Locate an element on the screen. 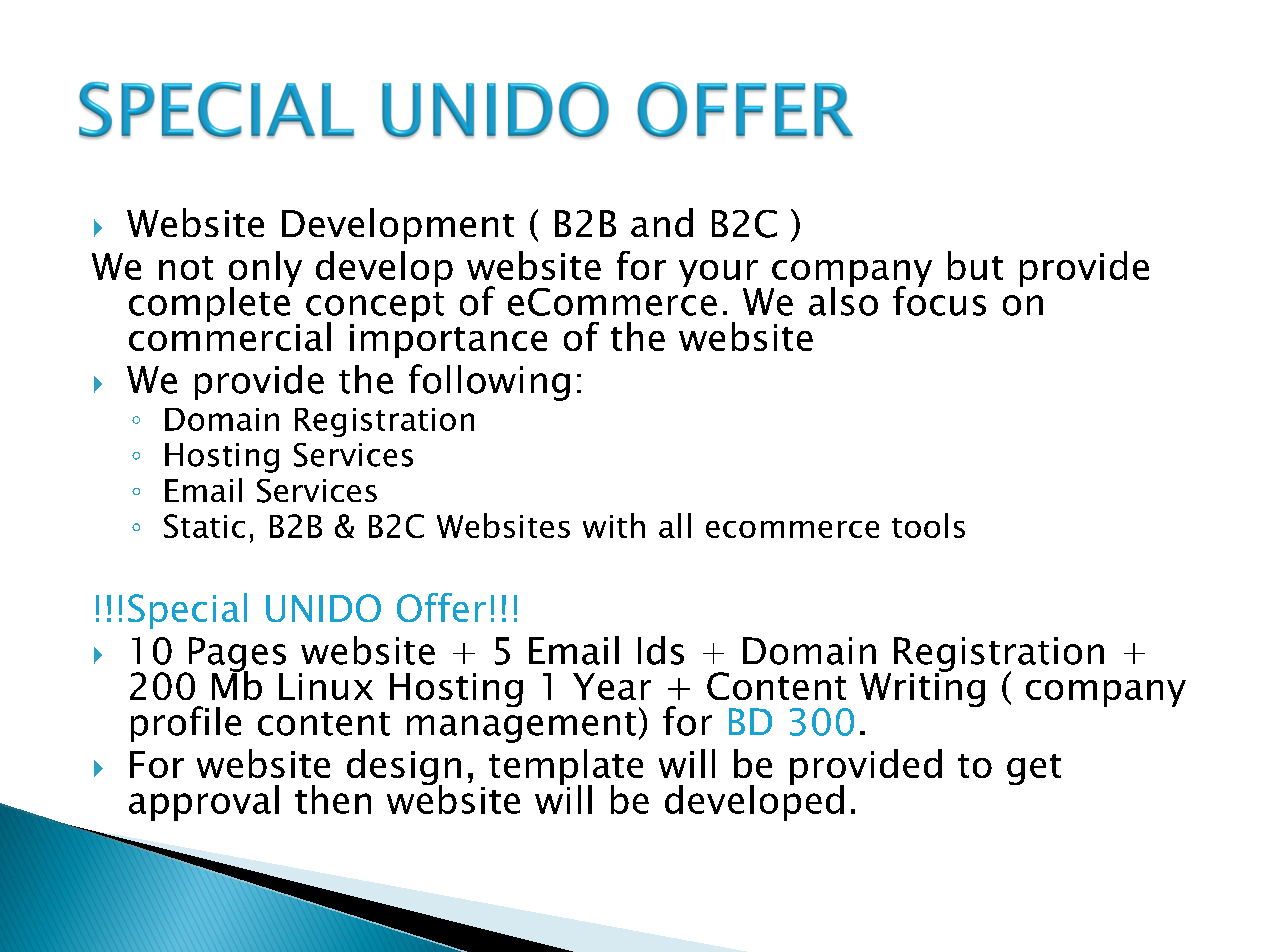 The height and width of the screenshot is (952, 1270). and is located at coordinates (662, 222).
